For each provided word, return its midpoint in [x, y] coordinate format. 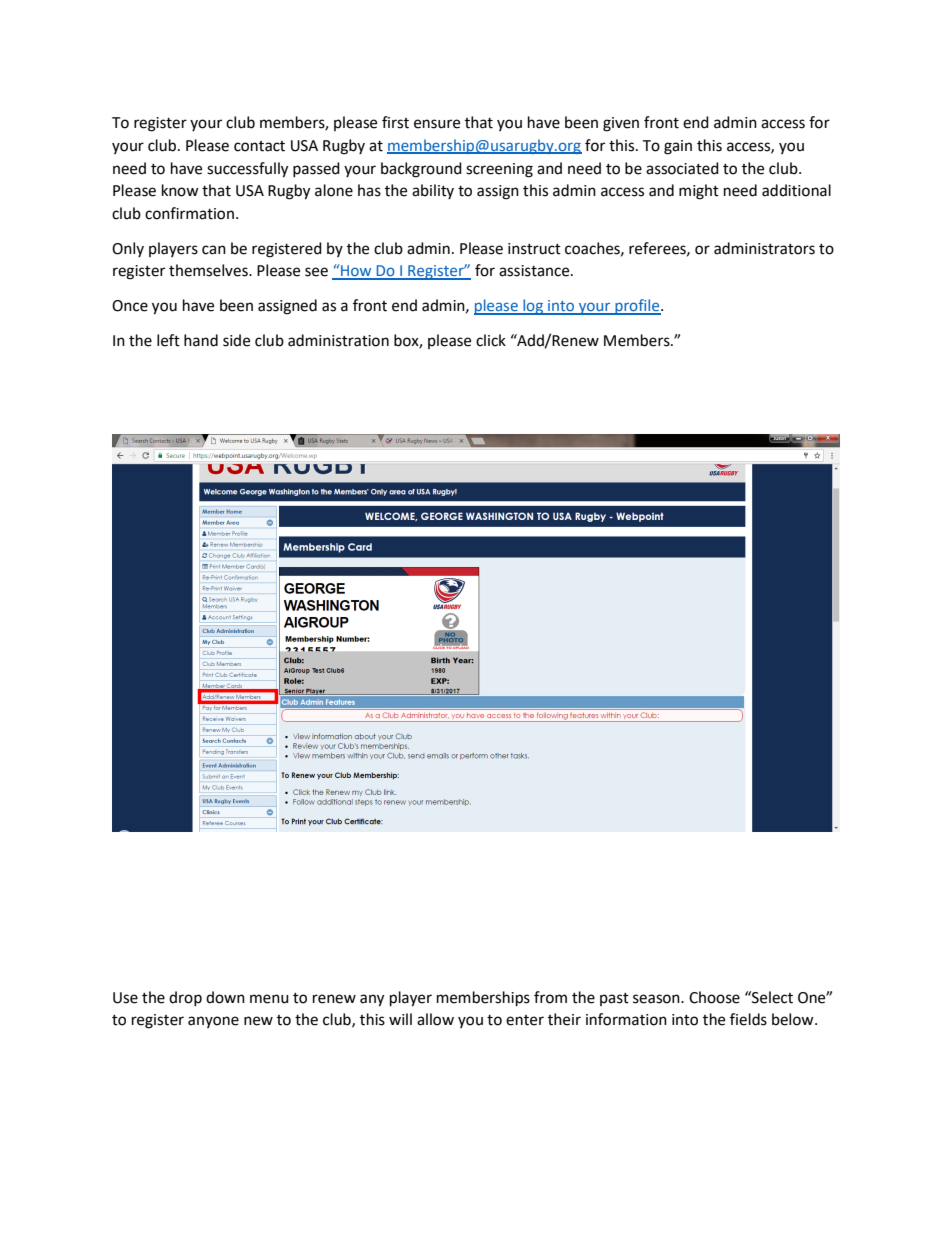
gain [678, 147]
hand [201, 340]
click [491, 340]
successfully [247, 170]
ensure [437, 124]
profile [637, 307]
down [225, 997]
